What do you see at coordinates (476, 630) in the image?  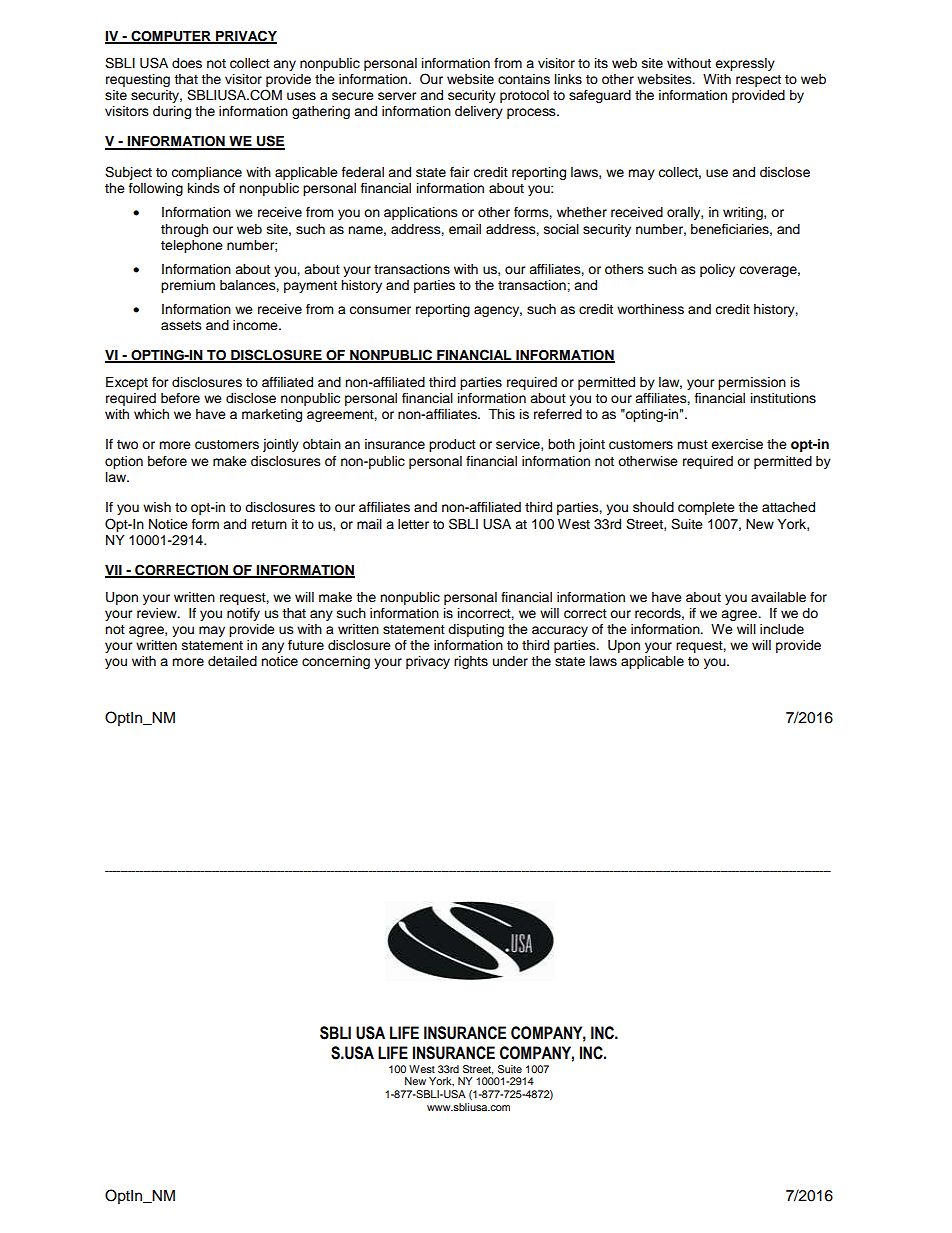 I see `disputing` at bounding box center [476, 630].
